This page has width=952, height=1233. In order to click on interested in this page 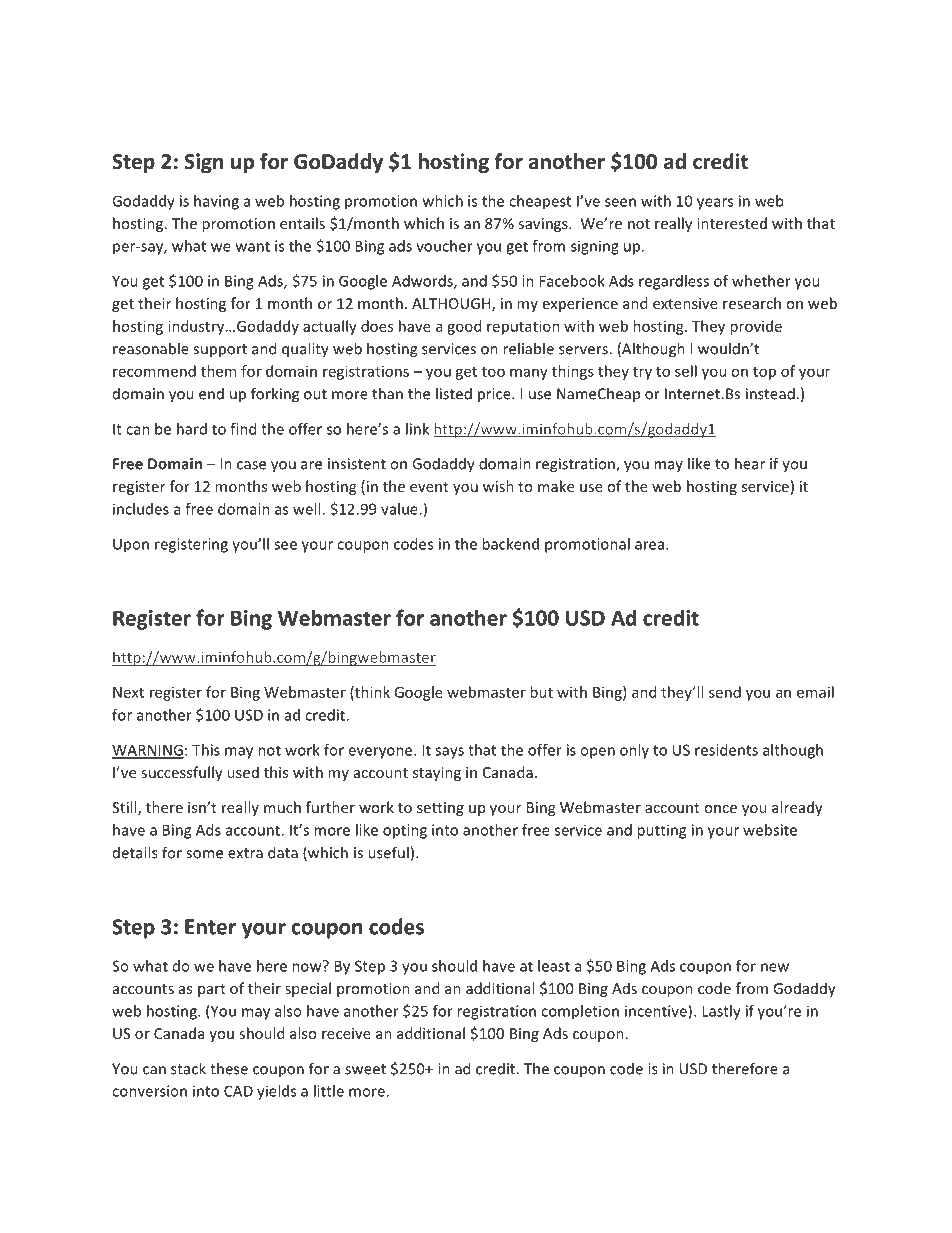, I will do `click(732, 223)`.
